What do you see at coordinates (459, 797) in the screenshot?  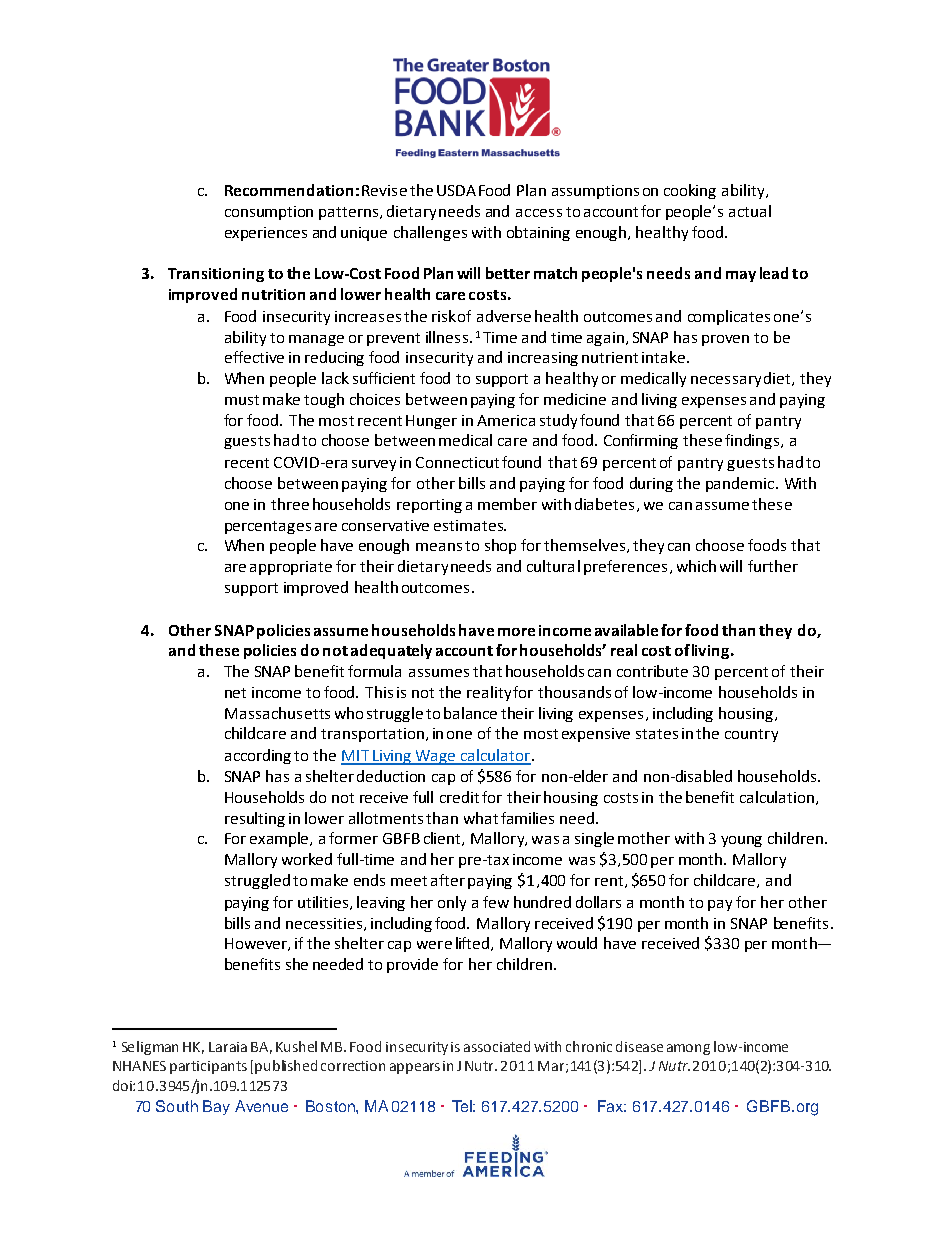 I see `credit` at bounding box center [459, 797].
